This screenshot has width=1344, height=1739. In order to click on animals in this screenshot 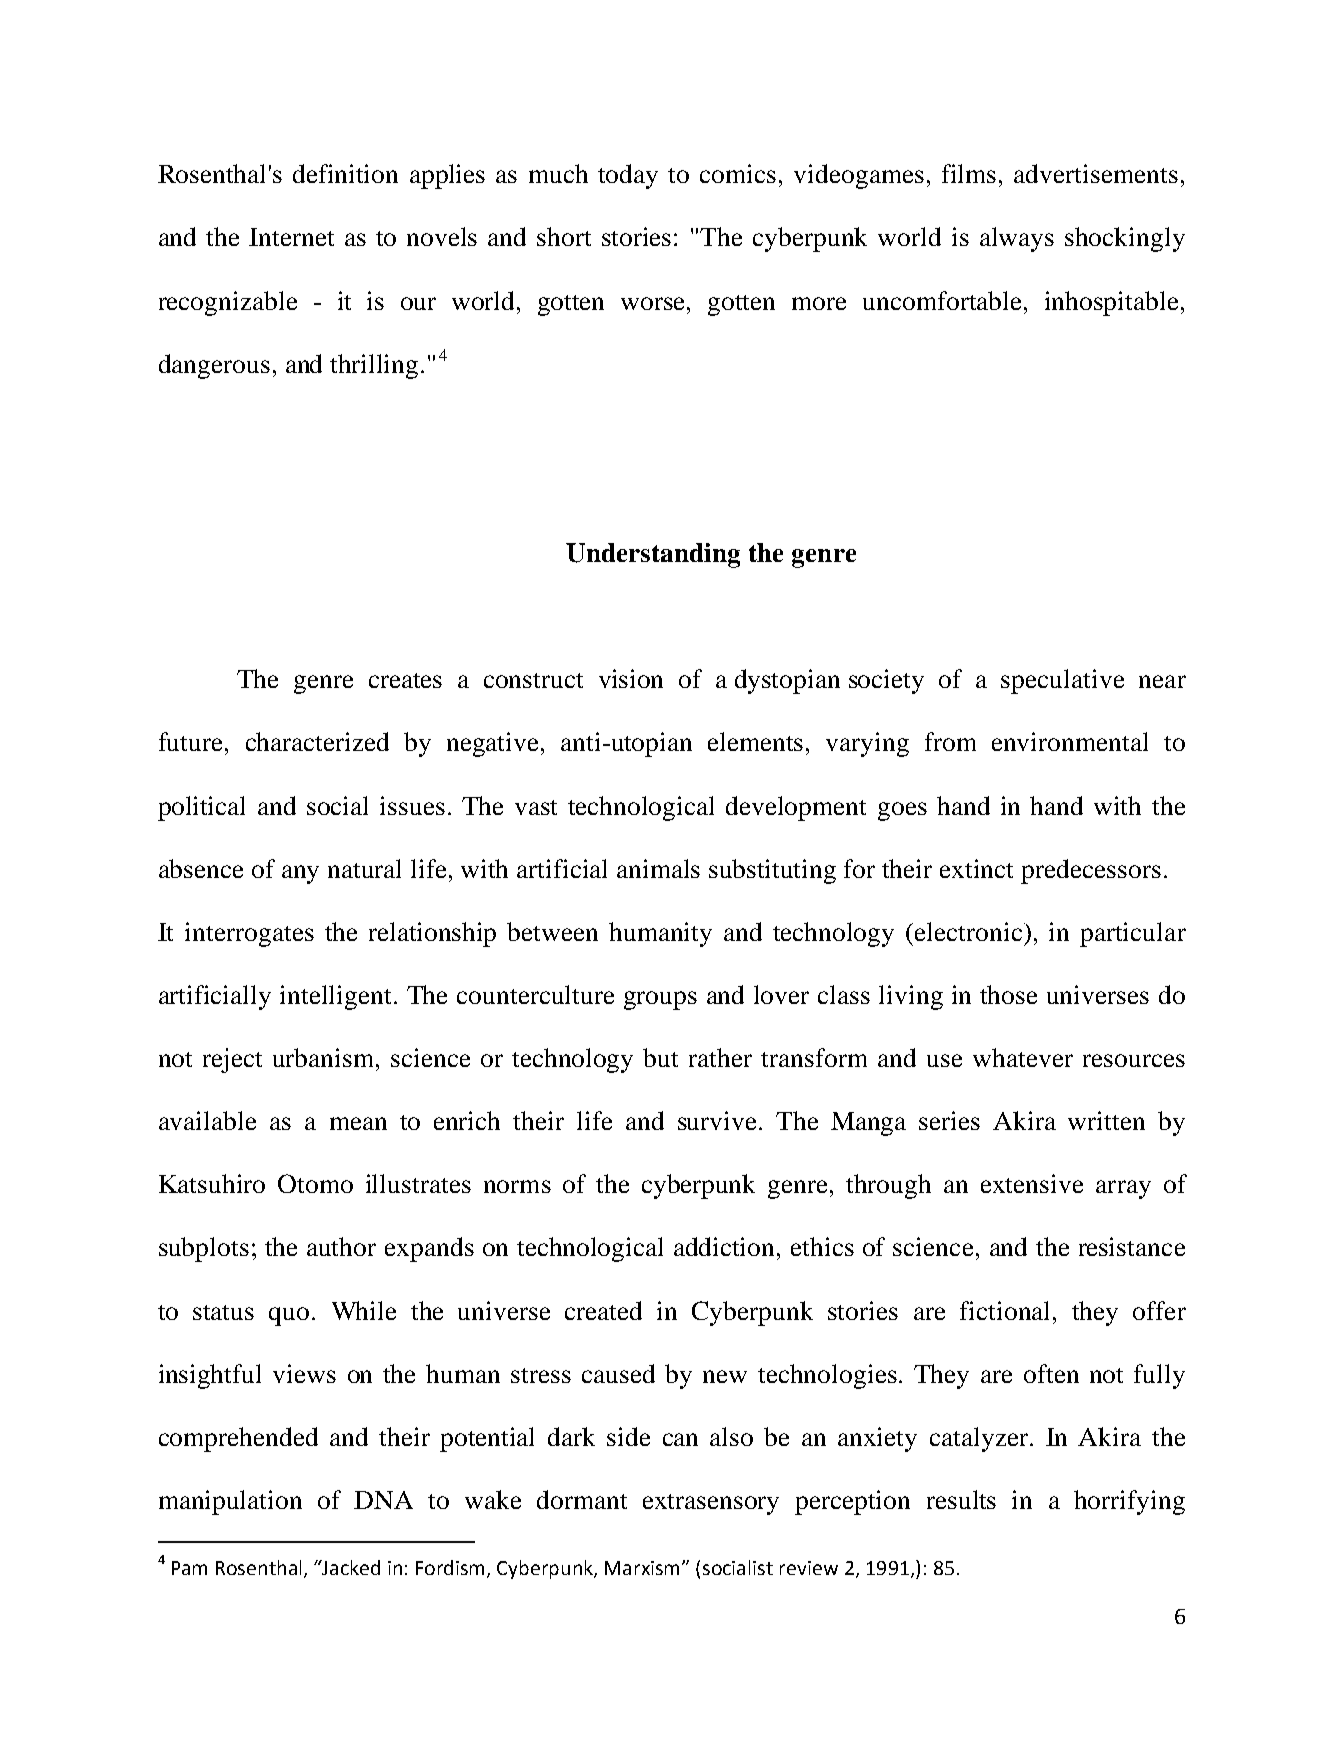, I will do `click(658, 868)`.
